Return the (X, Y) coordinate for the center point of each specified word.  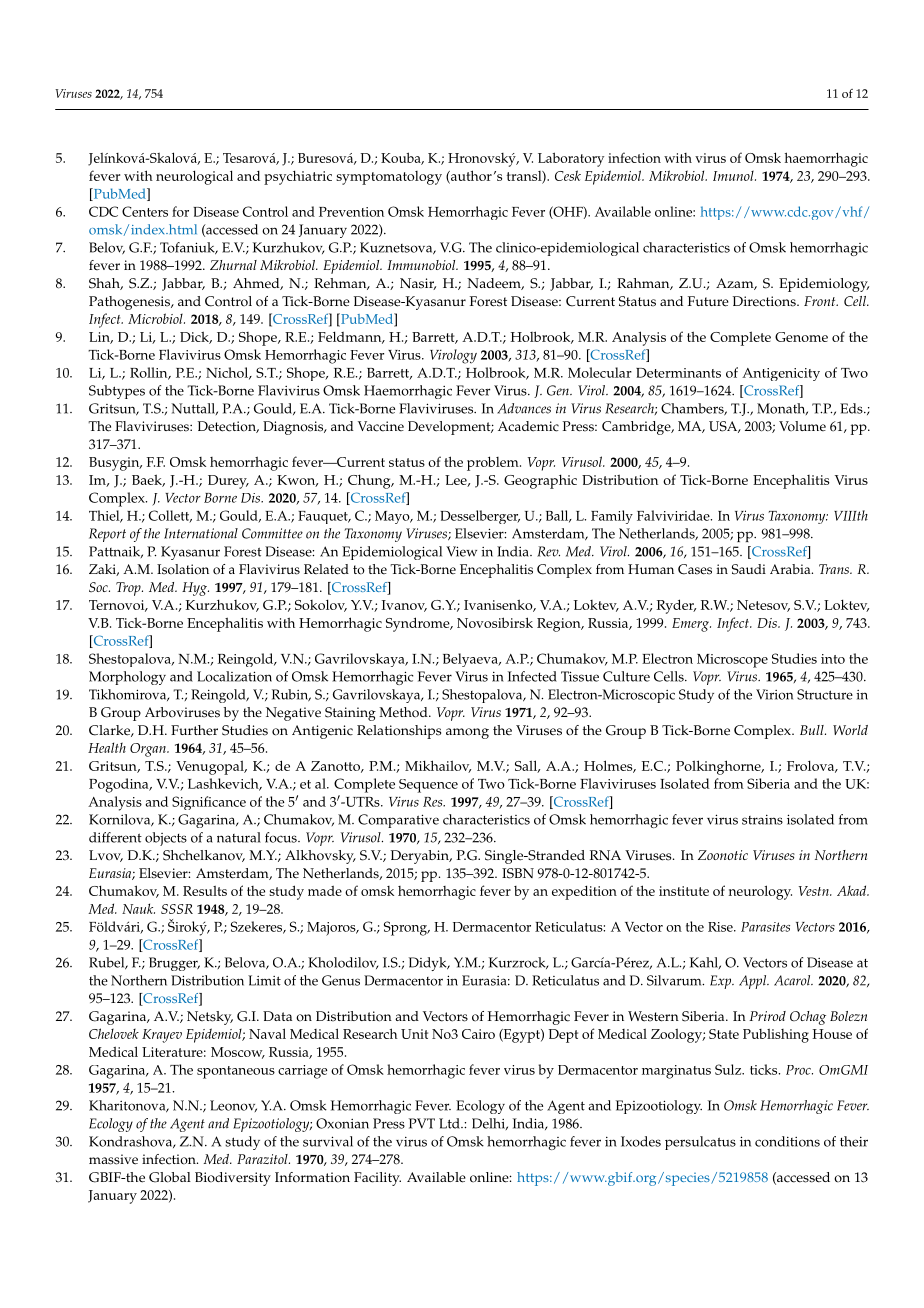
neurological (194, 177)
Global (170, 1177)
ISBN (518, 873)
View (461, 551)
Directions (765, 301)
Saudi (749, 569)
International (201, 533)
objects (166, 839)
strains (762, 820)
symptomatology (389, 178)
